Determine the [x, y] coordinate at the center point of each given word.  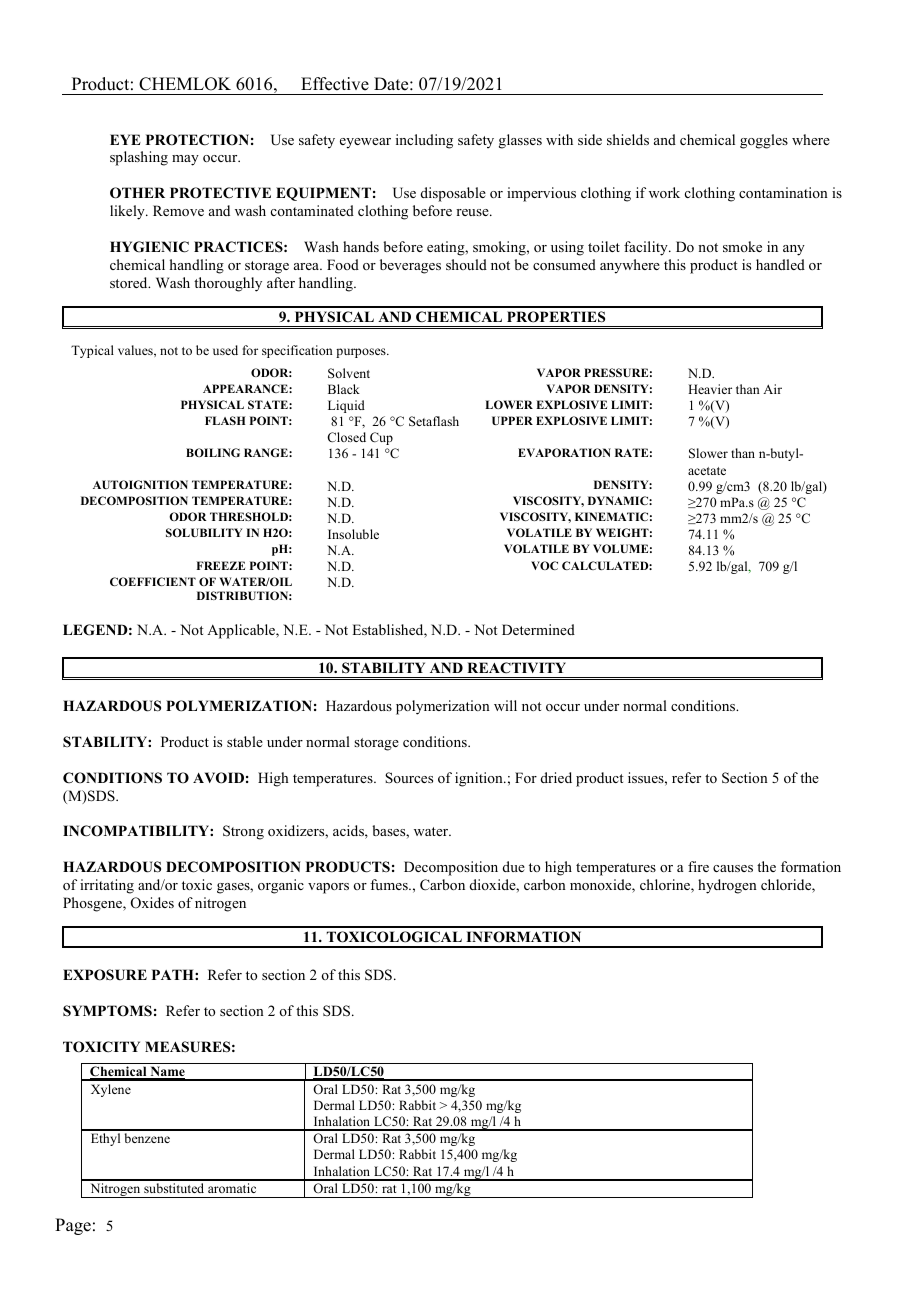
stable [245, 741]
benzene [147, 1138]
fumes [390, 884]
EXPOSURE [105, 975]
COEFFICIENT [153, 581]
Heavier [710, 389]
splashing [139, 158]
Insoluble [353, 534]
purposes [362, 353]
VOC [544, 565]
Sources [409, 777]
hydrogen [727, 886]
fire [698, 866]
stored [130, 282]
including [424, 141]
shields [628, 139]
